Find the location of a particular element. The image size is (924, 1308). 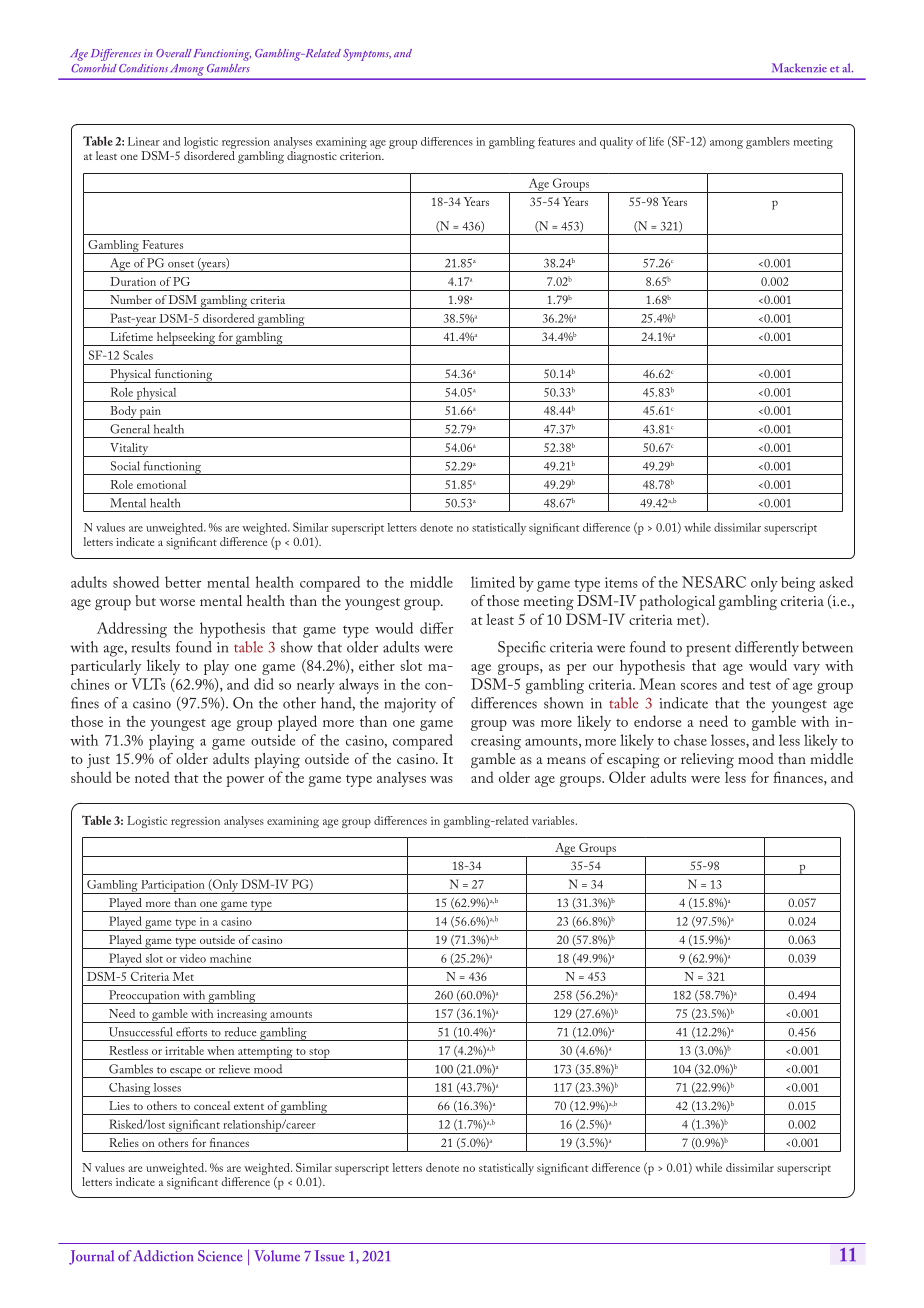

Mackenzie is located at coordinates (799, 68).
